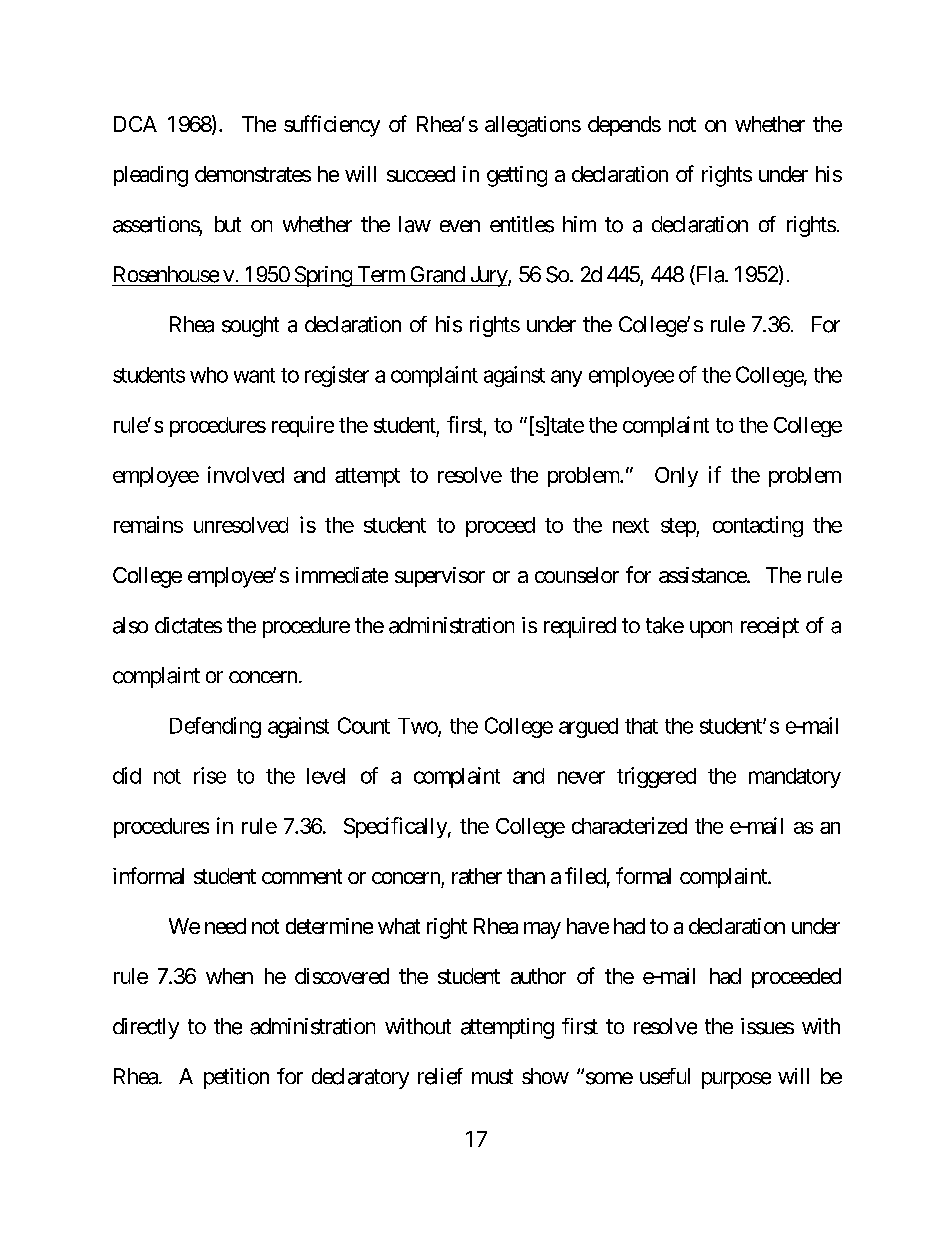 The width and height of the screenshot is (952, 1233). What do you see at coordinates (629, 825) in the screenshot?
I see `characterized` at bounding box center [629, 825].
